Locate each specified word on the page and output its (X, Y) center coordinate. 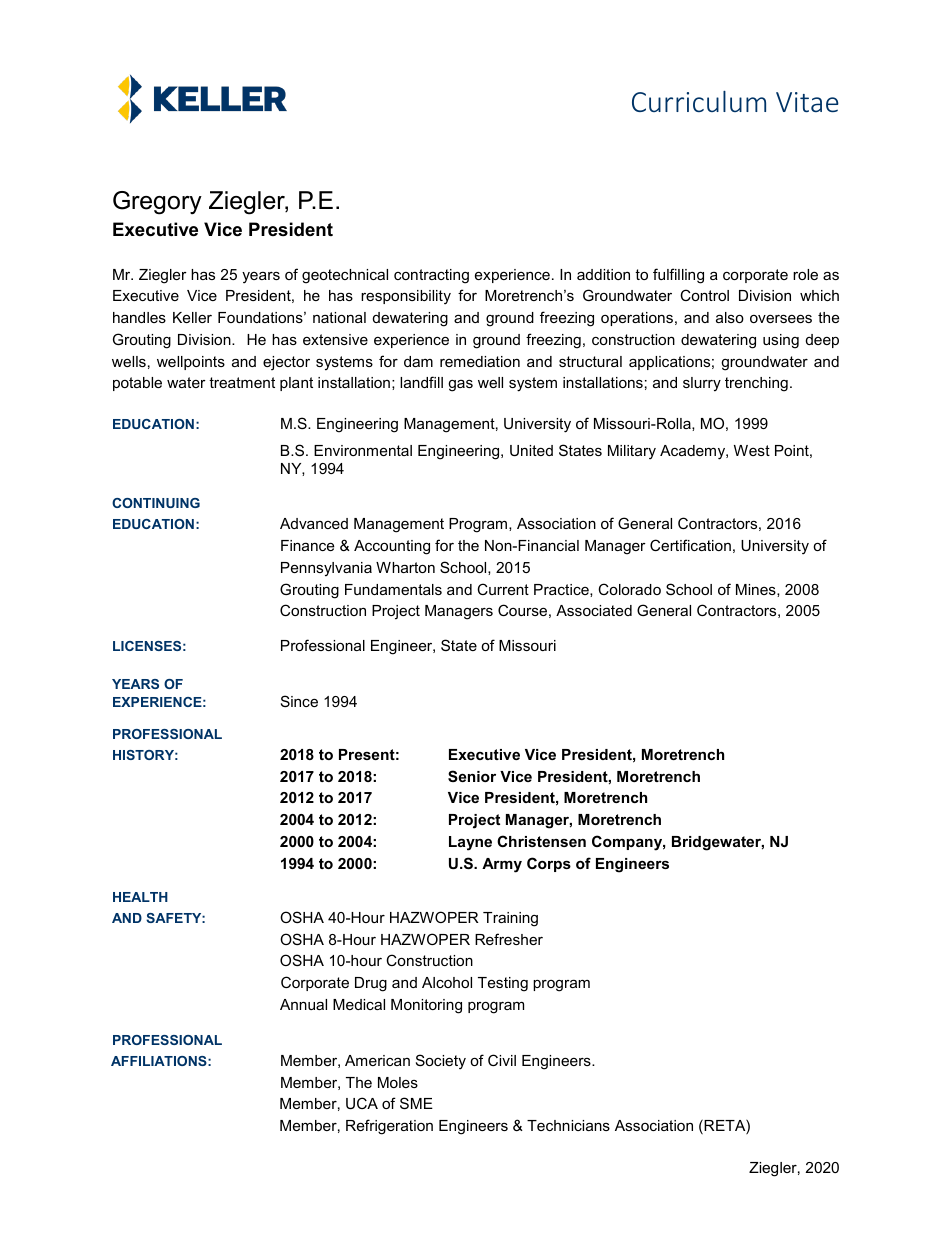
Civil (502, 1060)
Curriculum (699, 101)
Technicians (568, 1125)
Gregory (157, 203)
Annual (303, 1004)
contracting (431, 276)
